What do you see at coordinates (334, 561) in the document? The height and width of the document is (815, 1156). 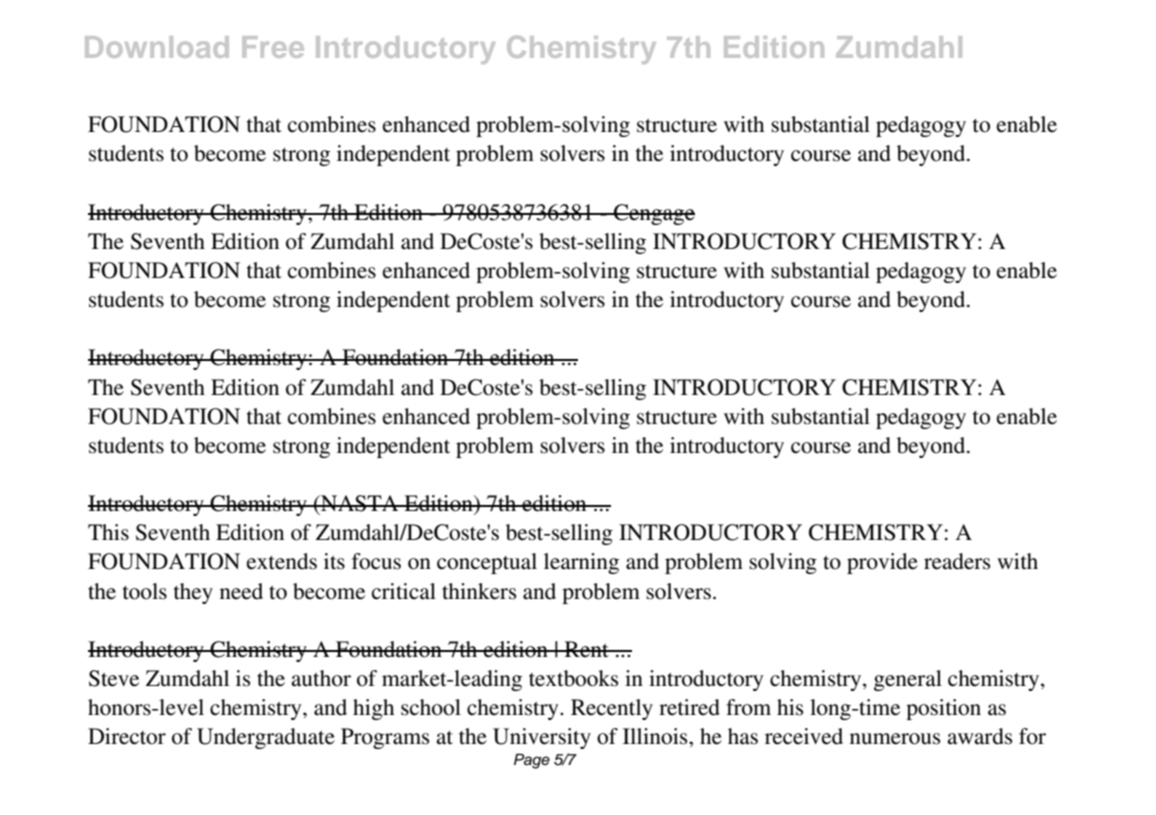 I see `its` at bounding box center [334, 561].
